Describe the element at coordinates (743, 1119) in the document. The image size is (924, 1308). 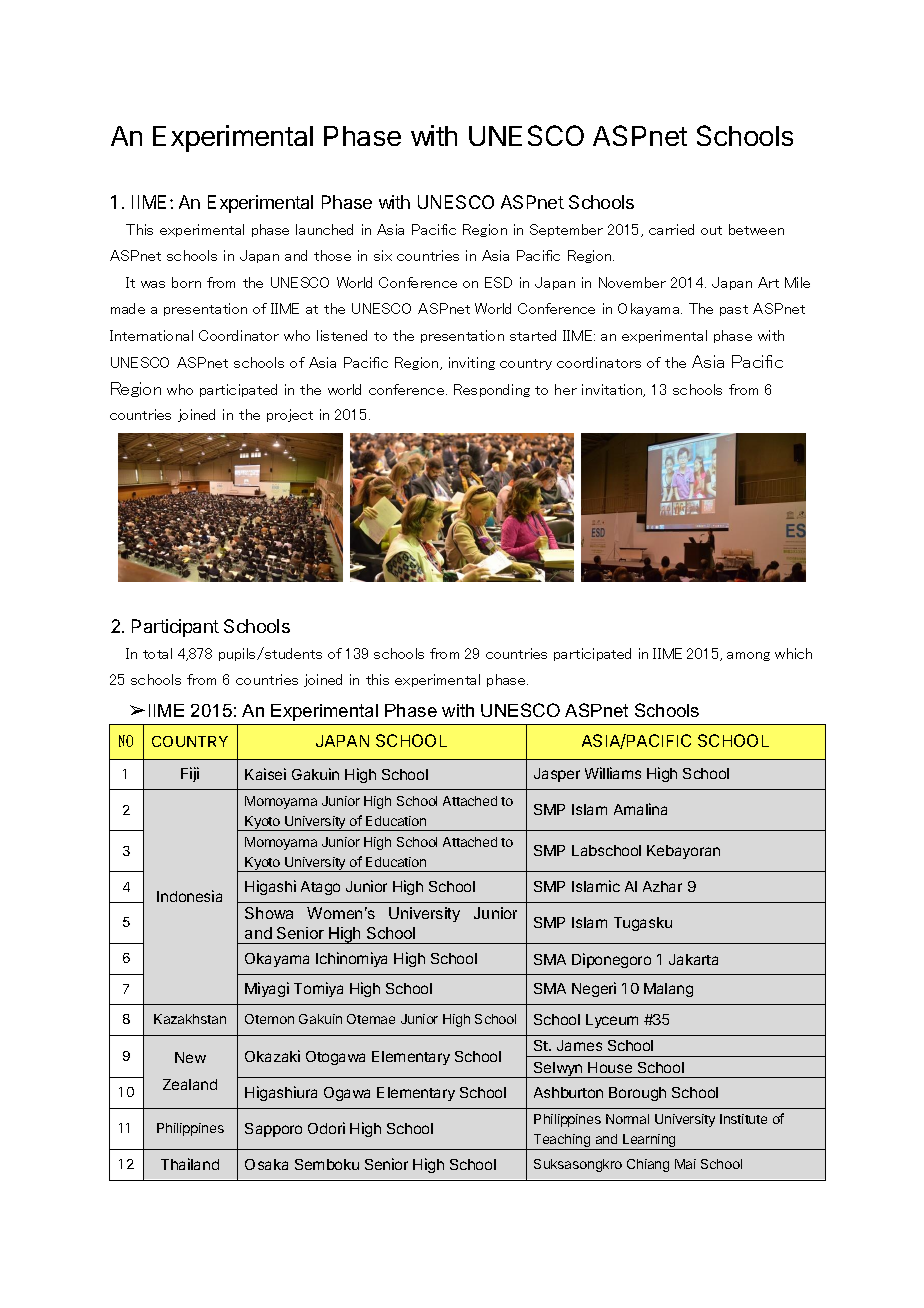
I see `Institute` at that location.
